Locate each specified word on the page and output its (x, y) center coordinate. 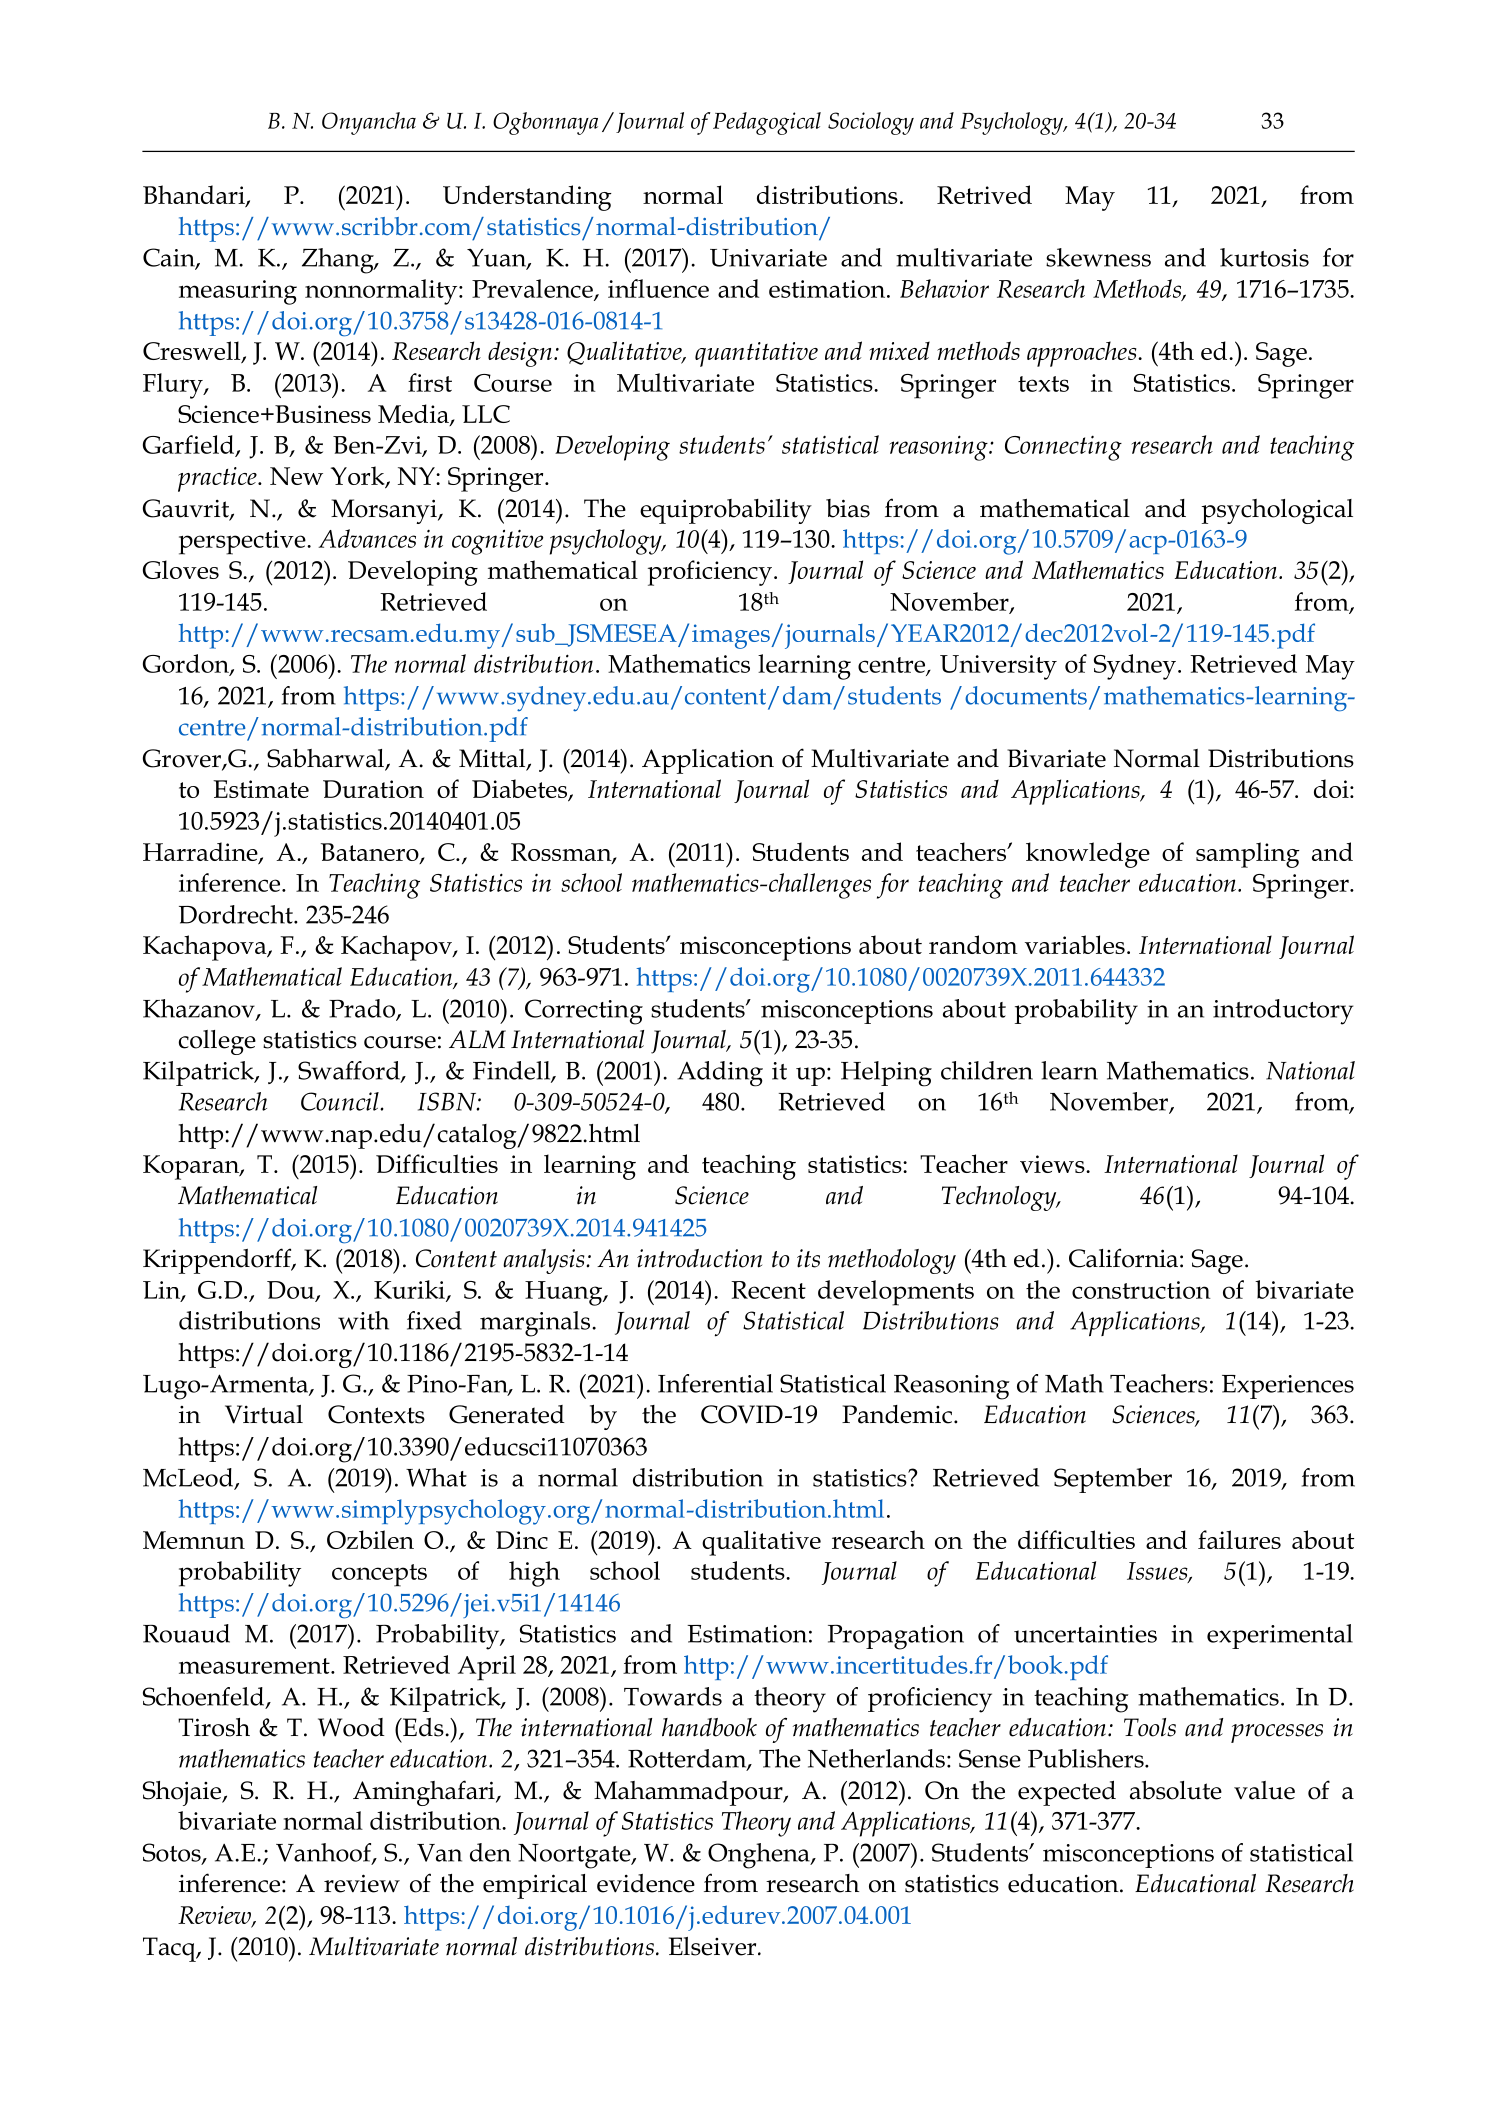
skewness (1098, 257)
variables (1075, 944)
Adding (720, 1074)
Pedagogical (767, 123)
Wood (351, 1727)
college (217, 1042)
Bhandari (195, 196)
